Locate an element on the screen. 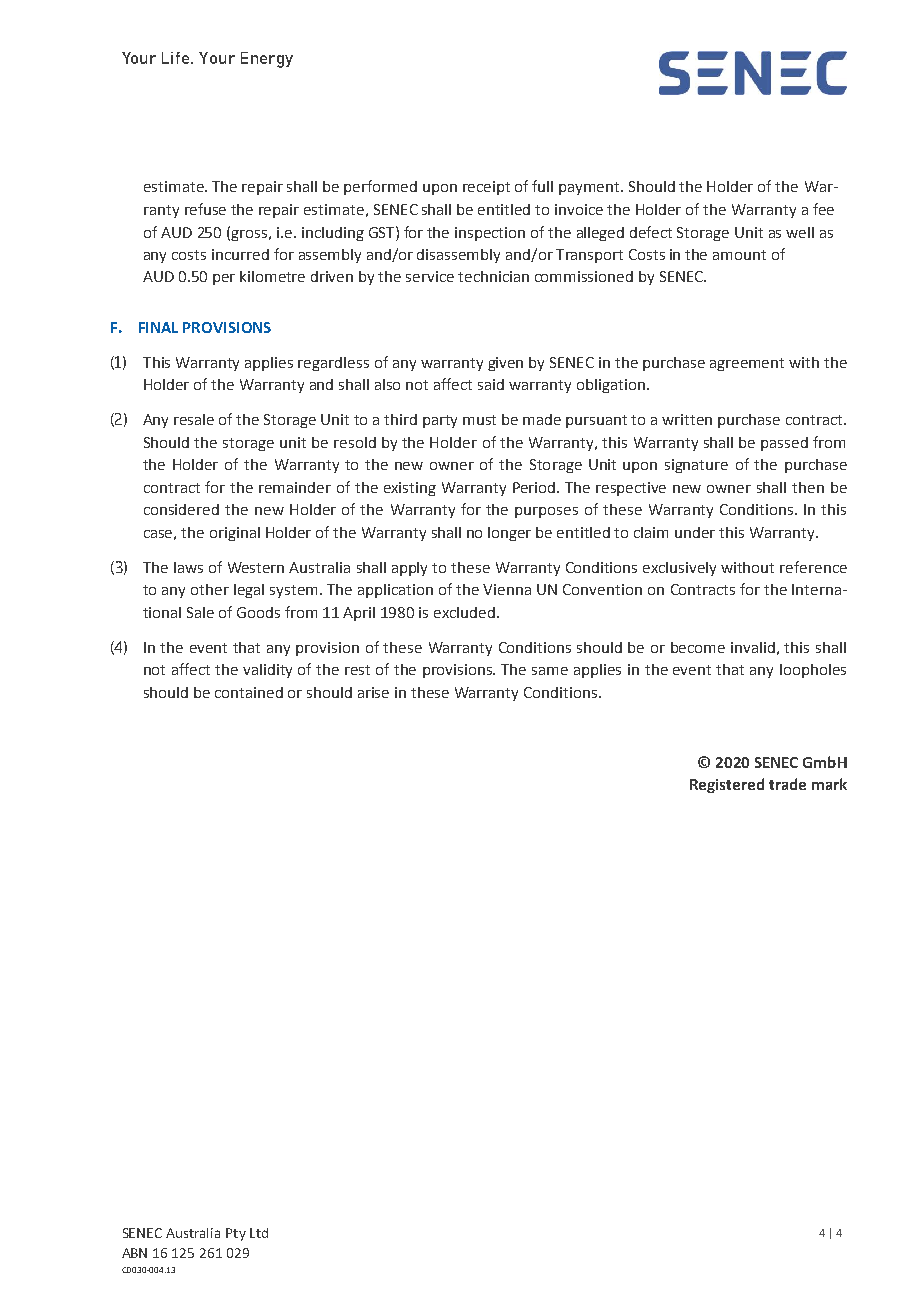 The width and height of the screenshot is (924, 1308). arise is located at coordinates (373, 692).
